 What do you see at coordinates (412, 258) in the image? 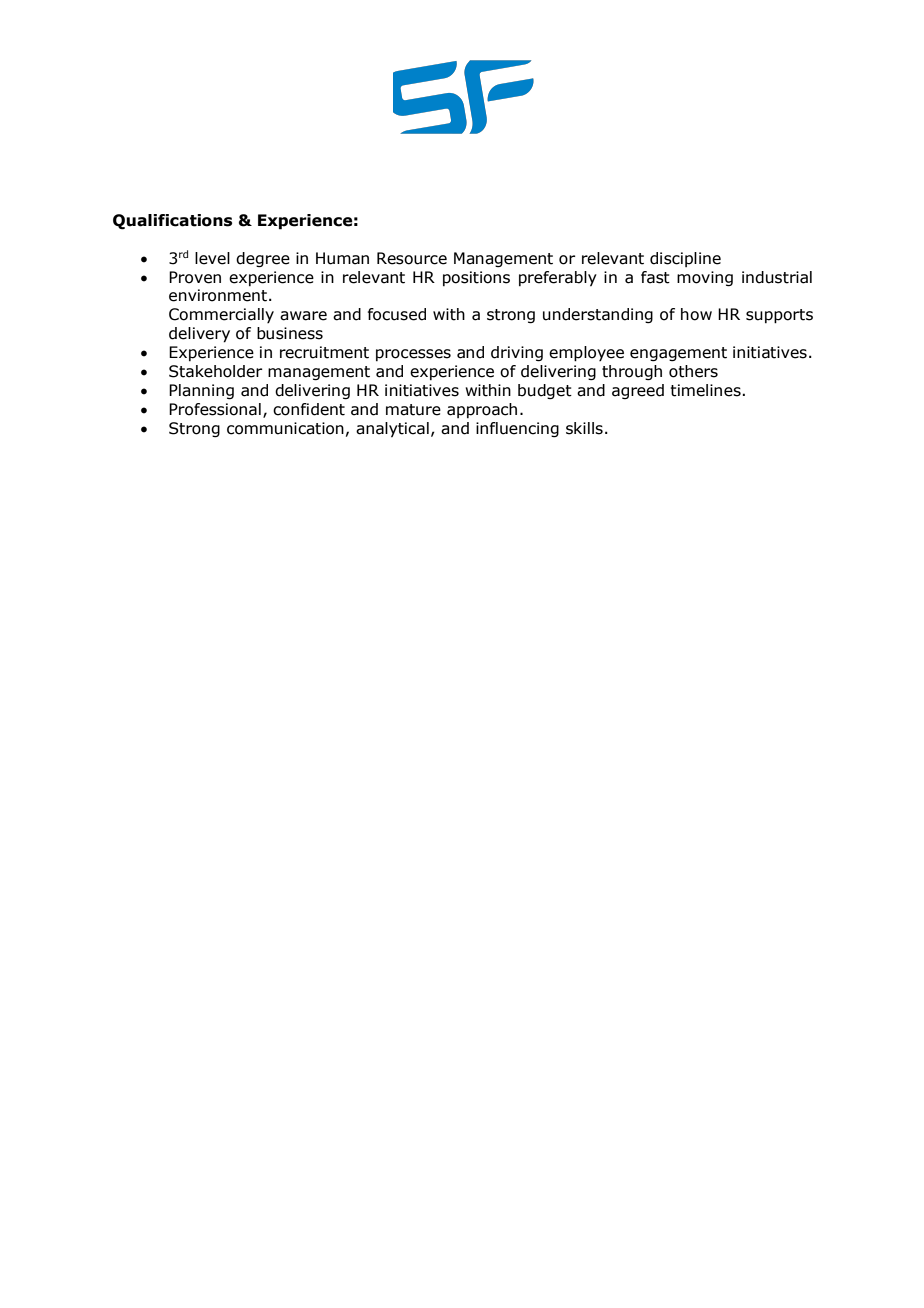
I see `Resource` at bounding box center [412, 258].
